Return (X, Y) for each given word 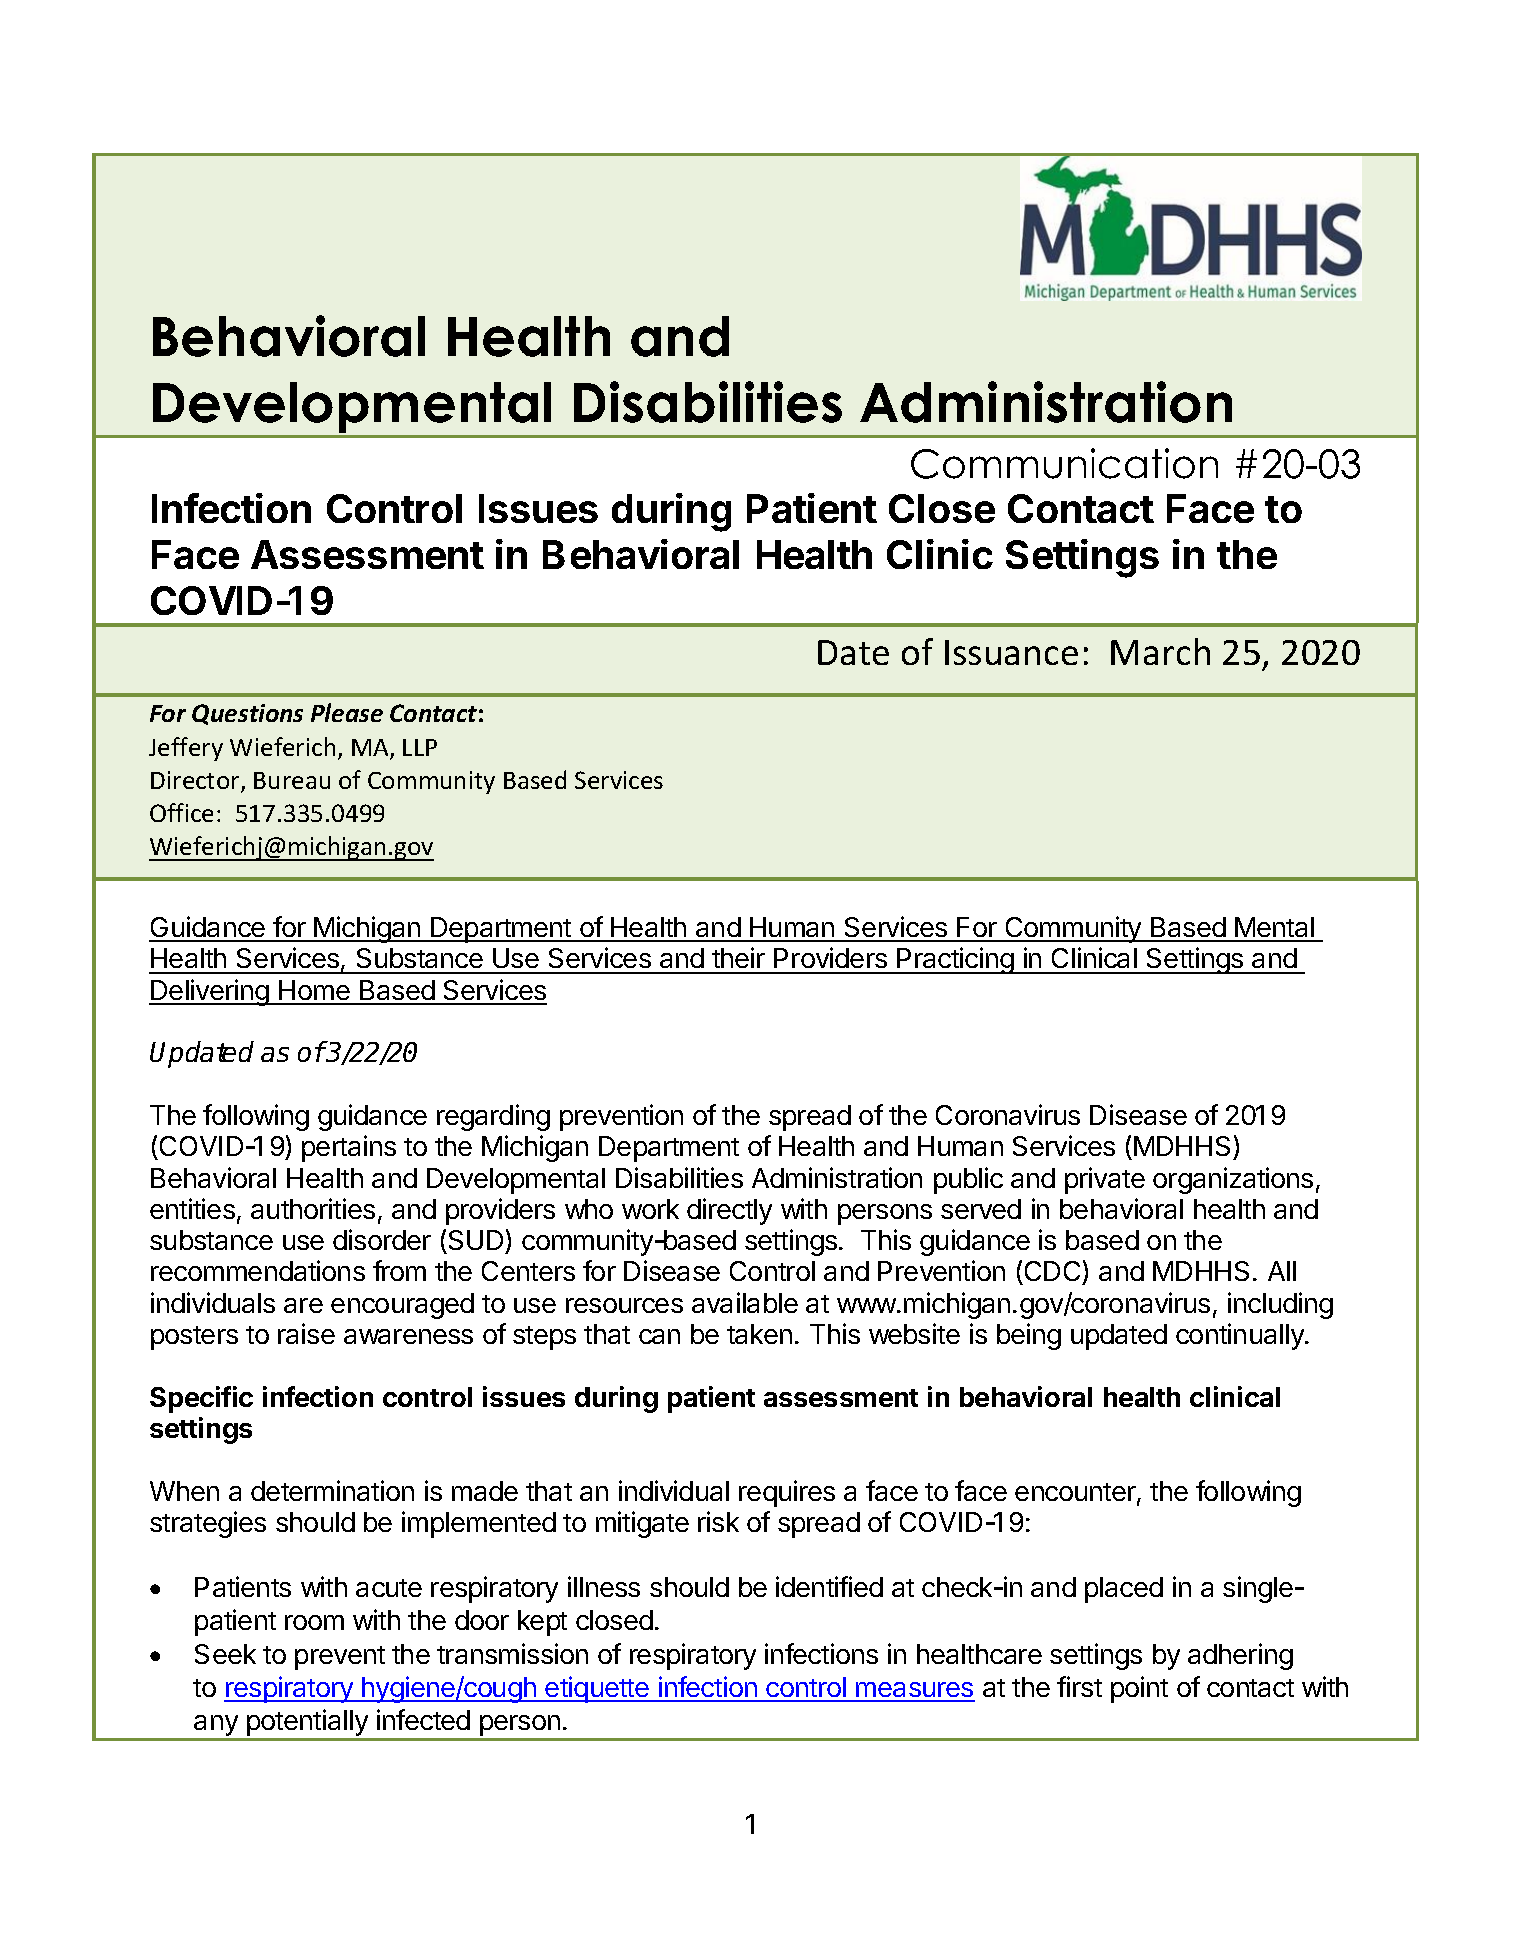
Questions (247, 714)
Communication (1064, 463)
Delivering (210, 992)
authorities (313, 1208)
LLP (420, 747)
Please (347, 712)
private (1105, 1180)
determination (332, 1490)
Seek (225, 1654)
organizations (1233, 1180)
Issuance (1011, 652)
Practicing (955, 960)
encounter (1076, 1493)
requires (787, 1493)
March (1160, 651)
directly (729, 1211)
